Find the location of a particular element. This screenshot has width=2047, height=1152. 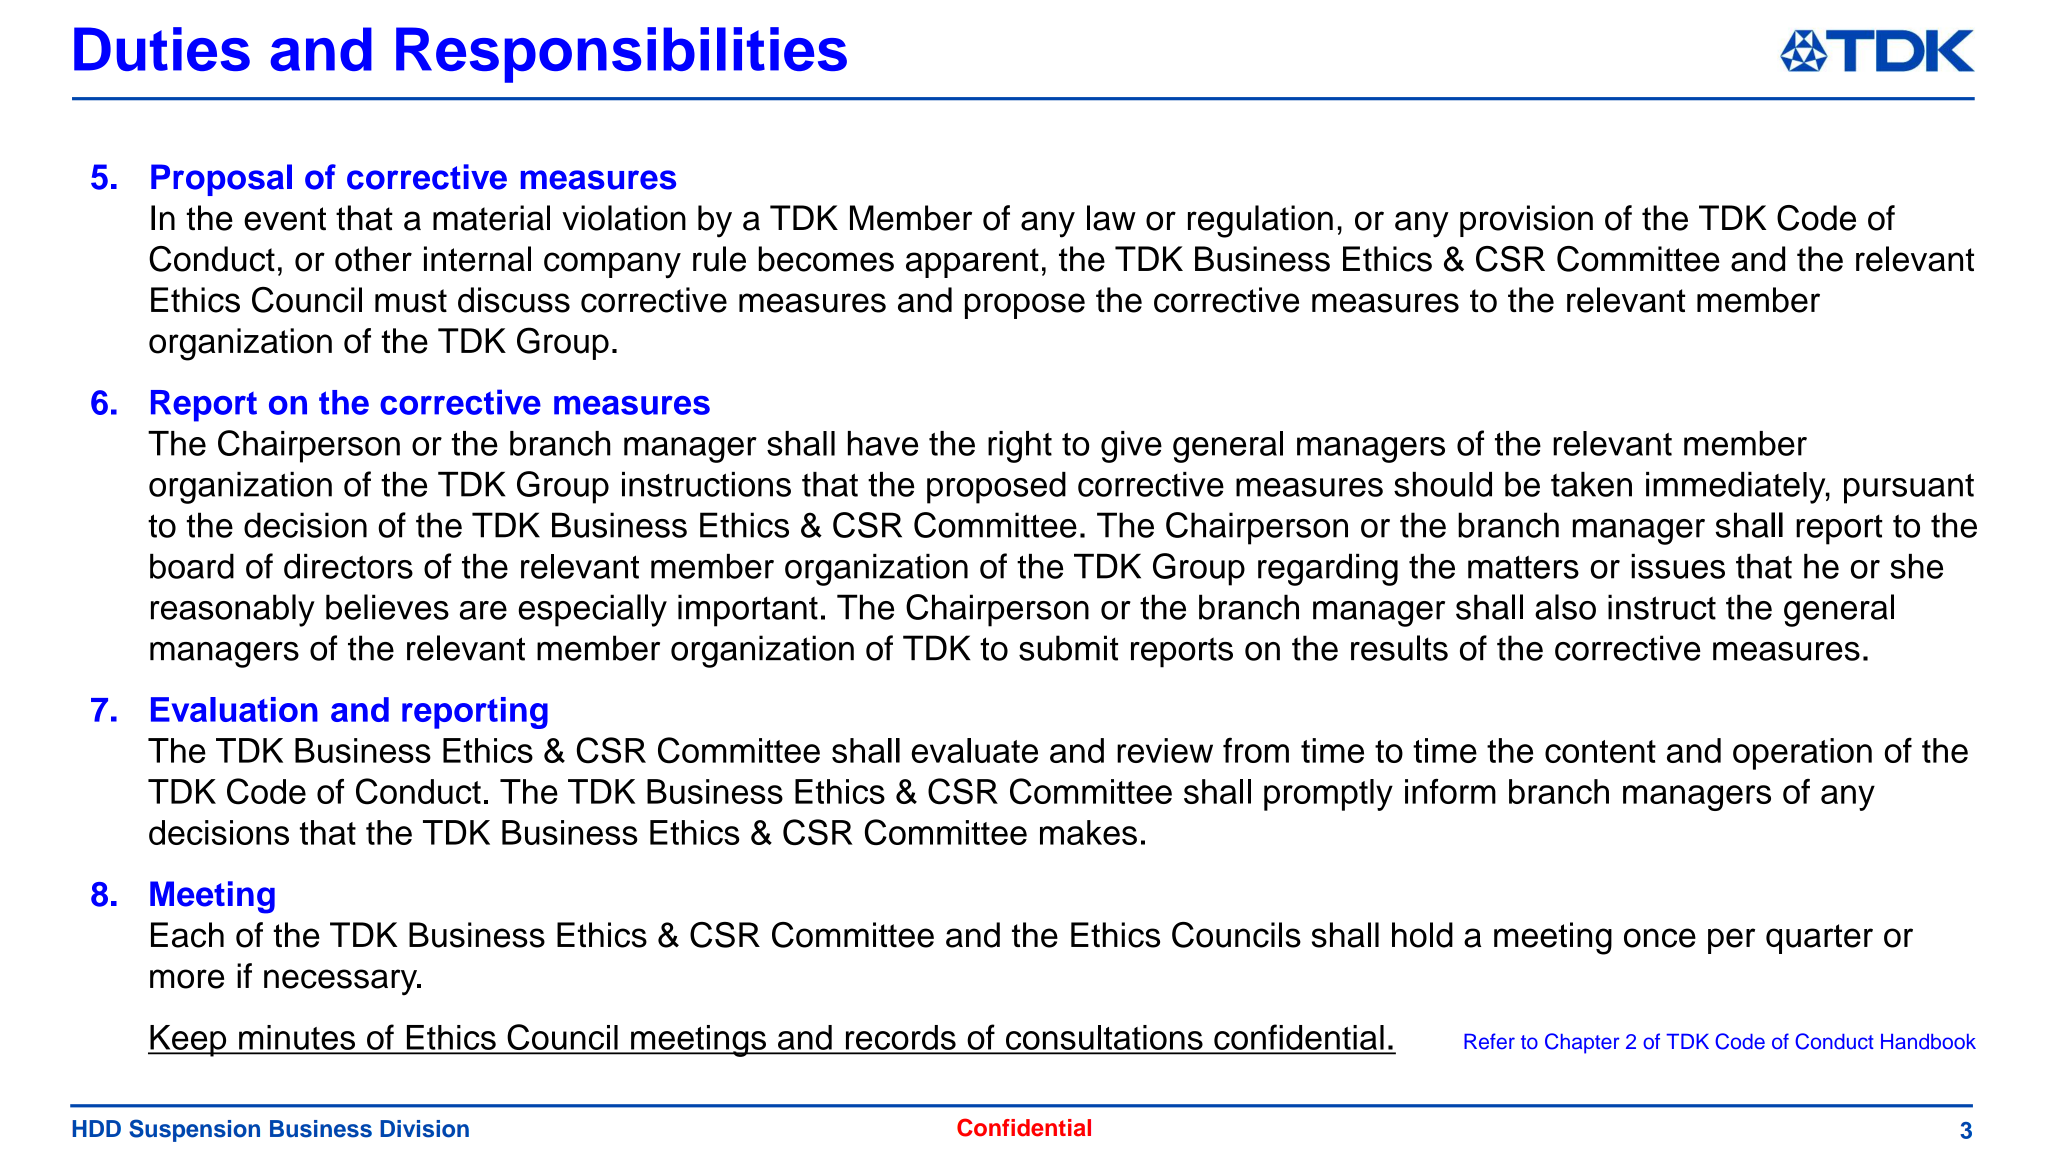

evaluate is located at coordinates (975, 750).
